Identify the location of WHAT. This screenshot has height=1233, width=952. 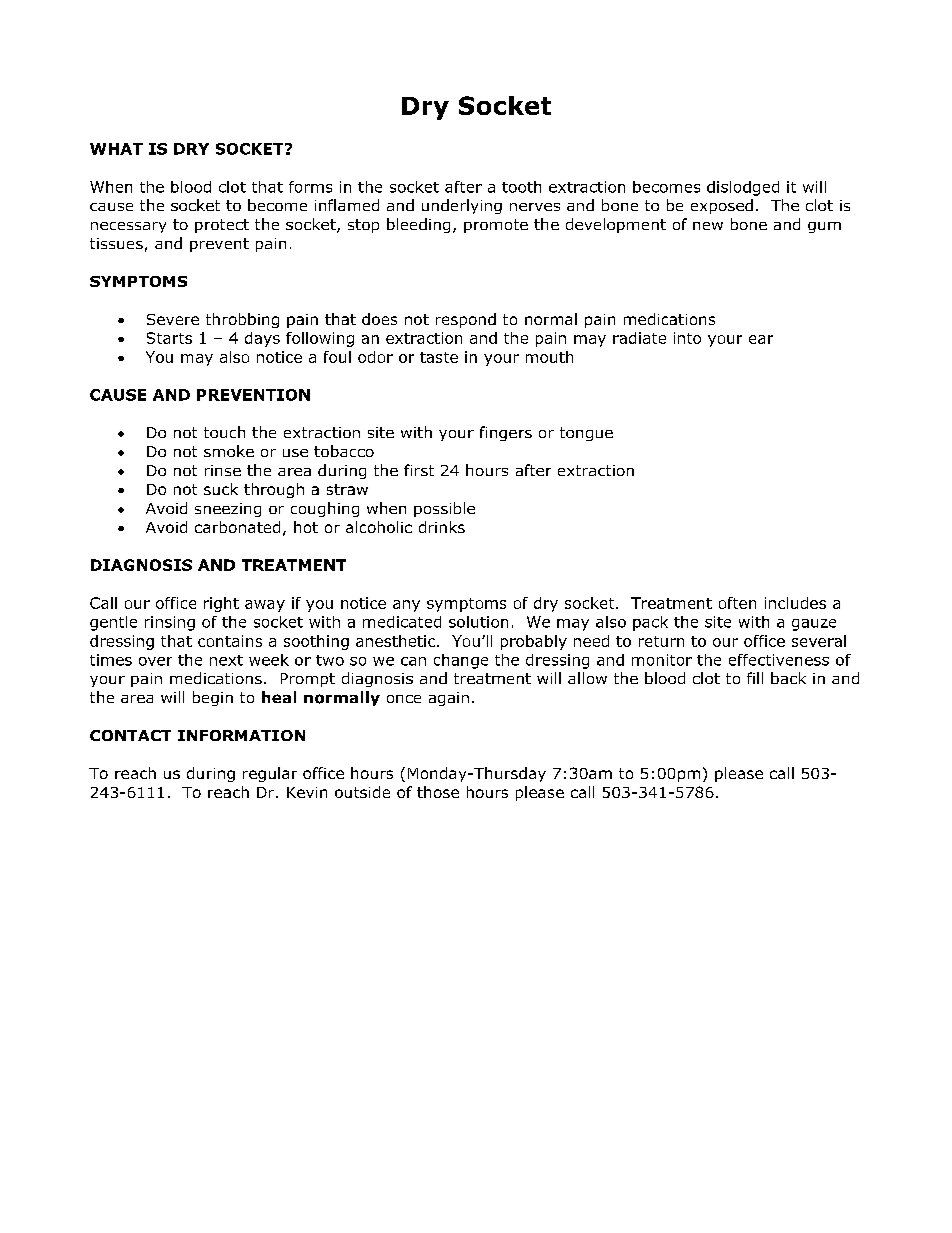
(116, 149).
